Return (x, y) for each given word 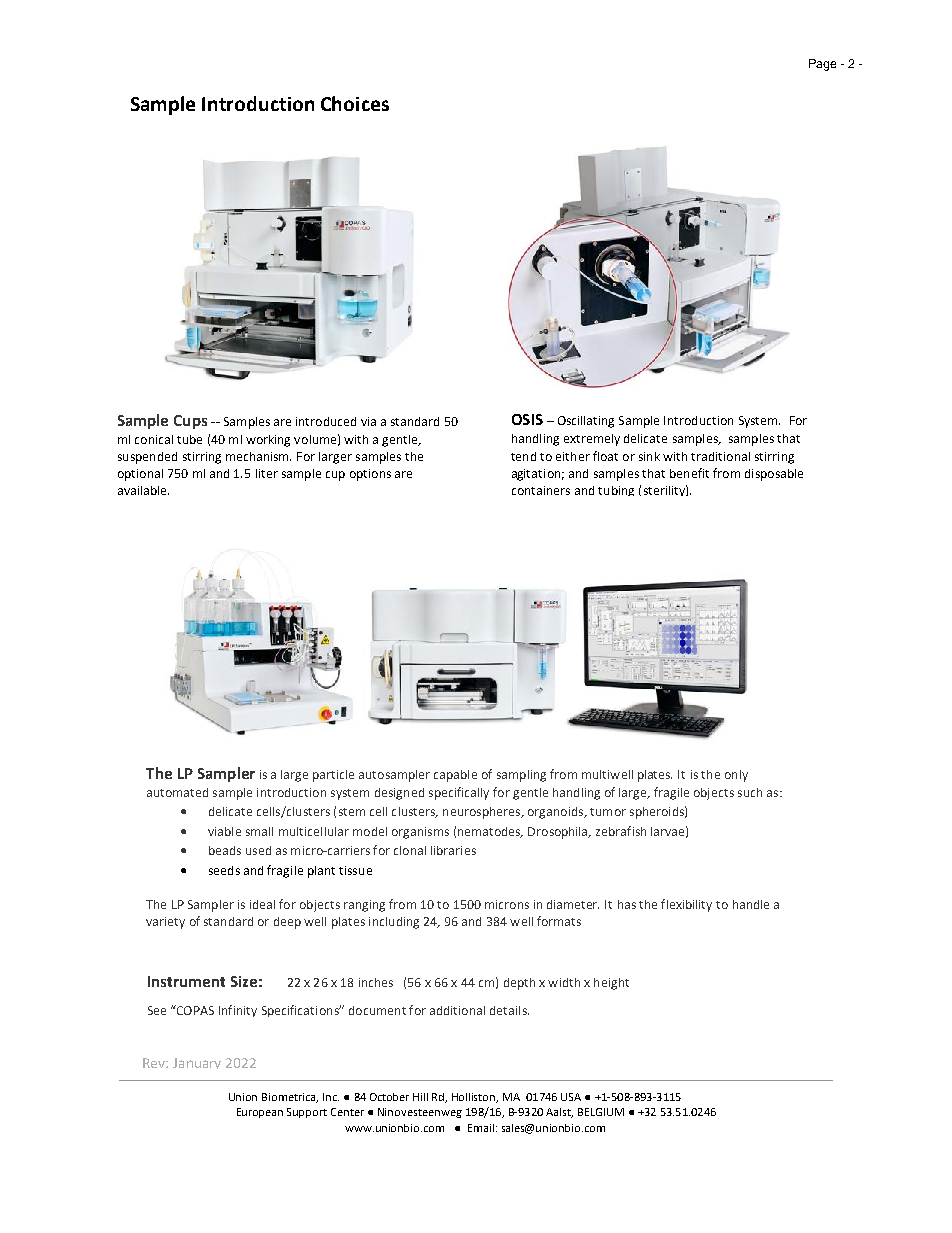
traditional (720, 456)
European (260, 1113)
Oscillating (586, 422)
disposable (774, 475)
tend (523, 456)
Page (822, 65)
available (143, 490)
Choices (355, 103)
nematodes (490, 832)
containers (541, 490)
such (750, 792)
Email (481, 1128)
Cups (190, 422)
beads (225, 850)
